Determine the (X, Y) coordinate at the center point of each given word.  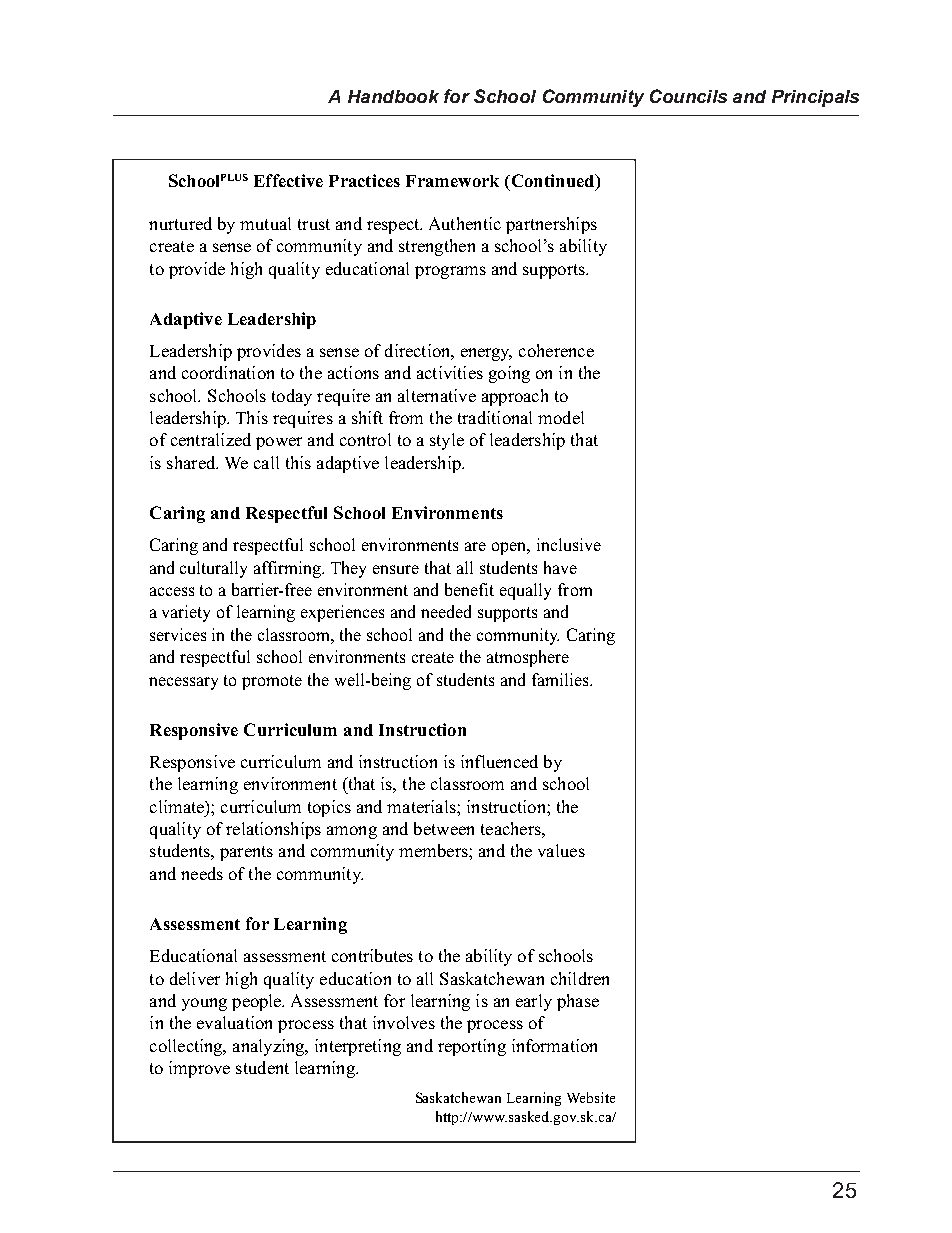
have (560, 567)
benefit (469, 589)
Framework (452, 181)
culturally (213, 569)
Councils (688, 96)
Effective (288, 180)
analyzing (270, 1047)
